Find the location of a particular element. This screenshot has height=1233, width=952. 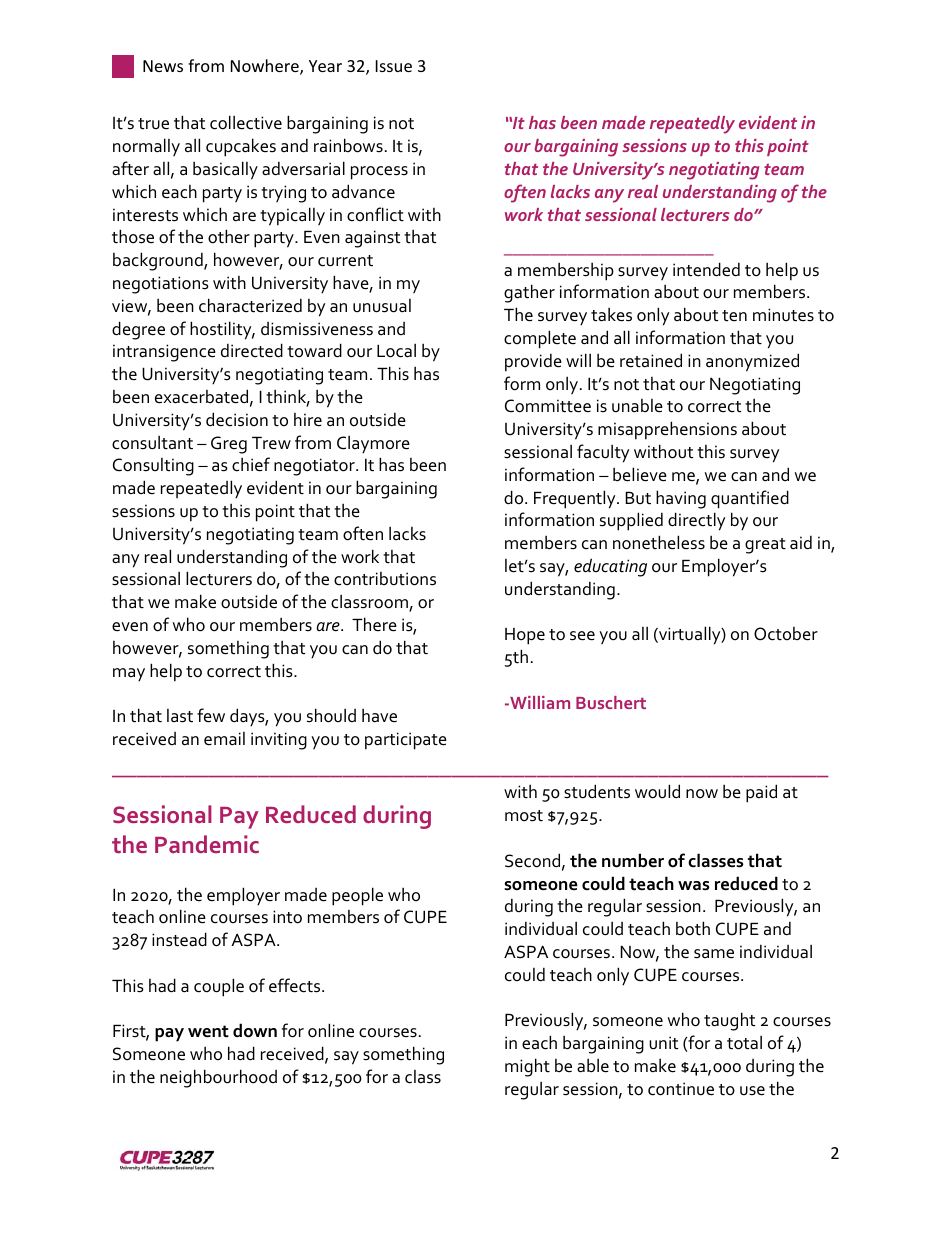

intended is located at coordinates (706, 269).
